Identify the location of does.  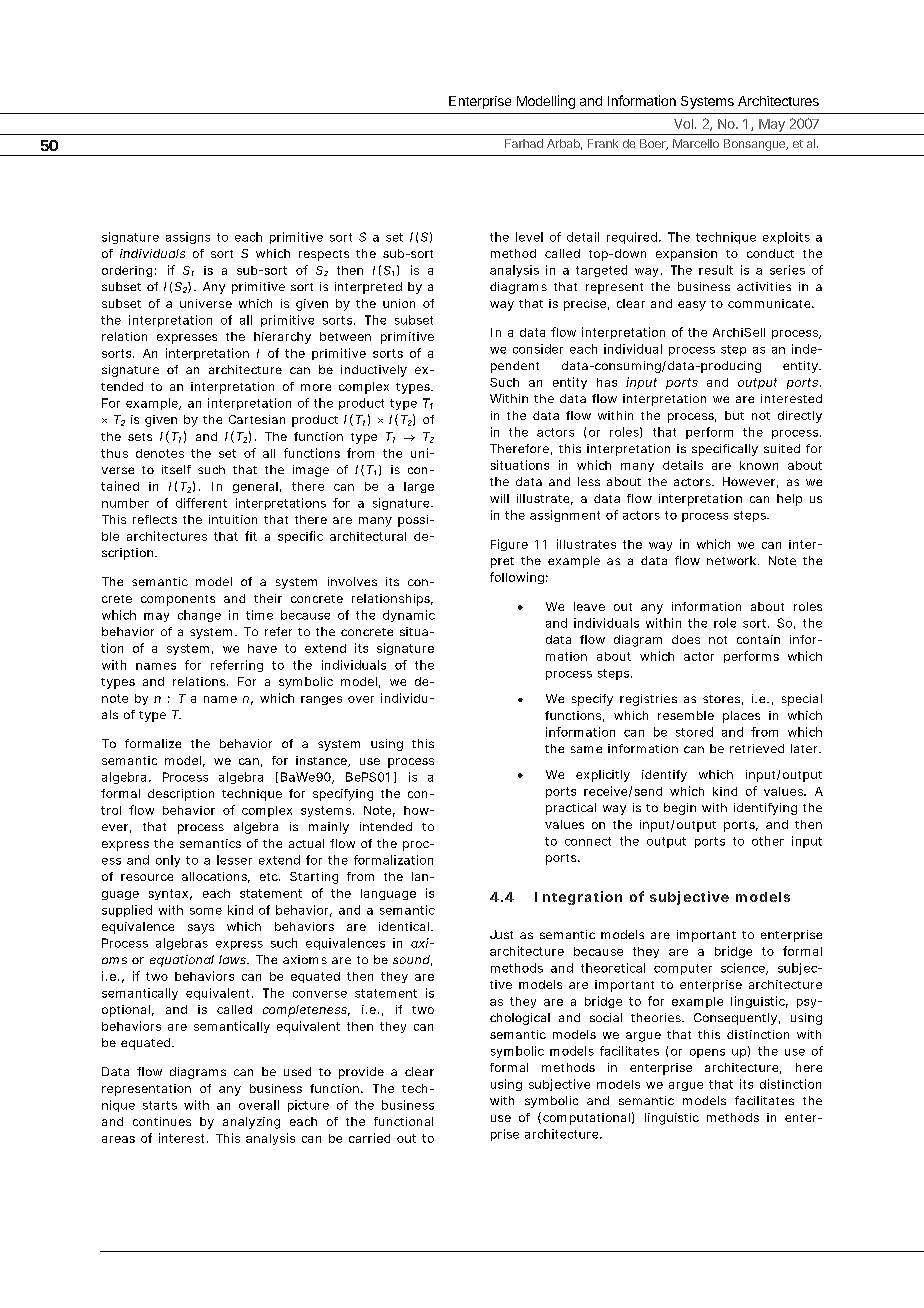
(686, 639).
